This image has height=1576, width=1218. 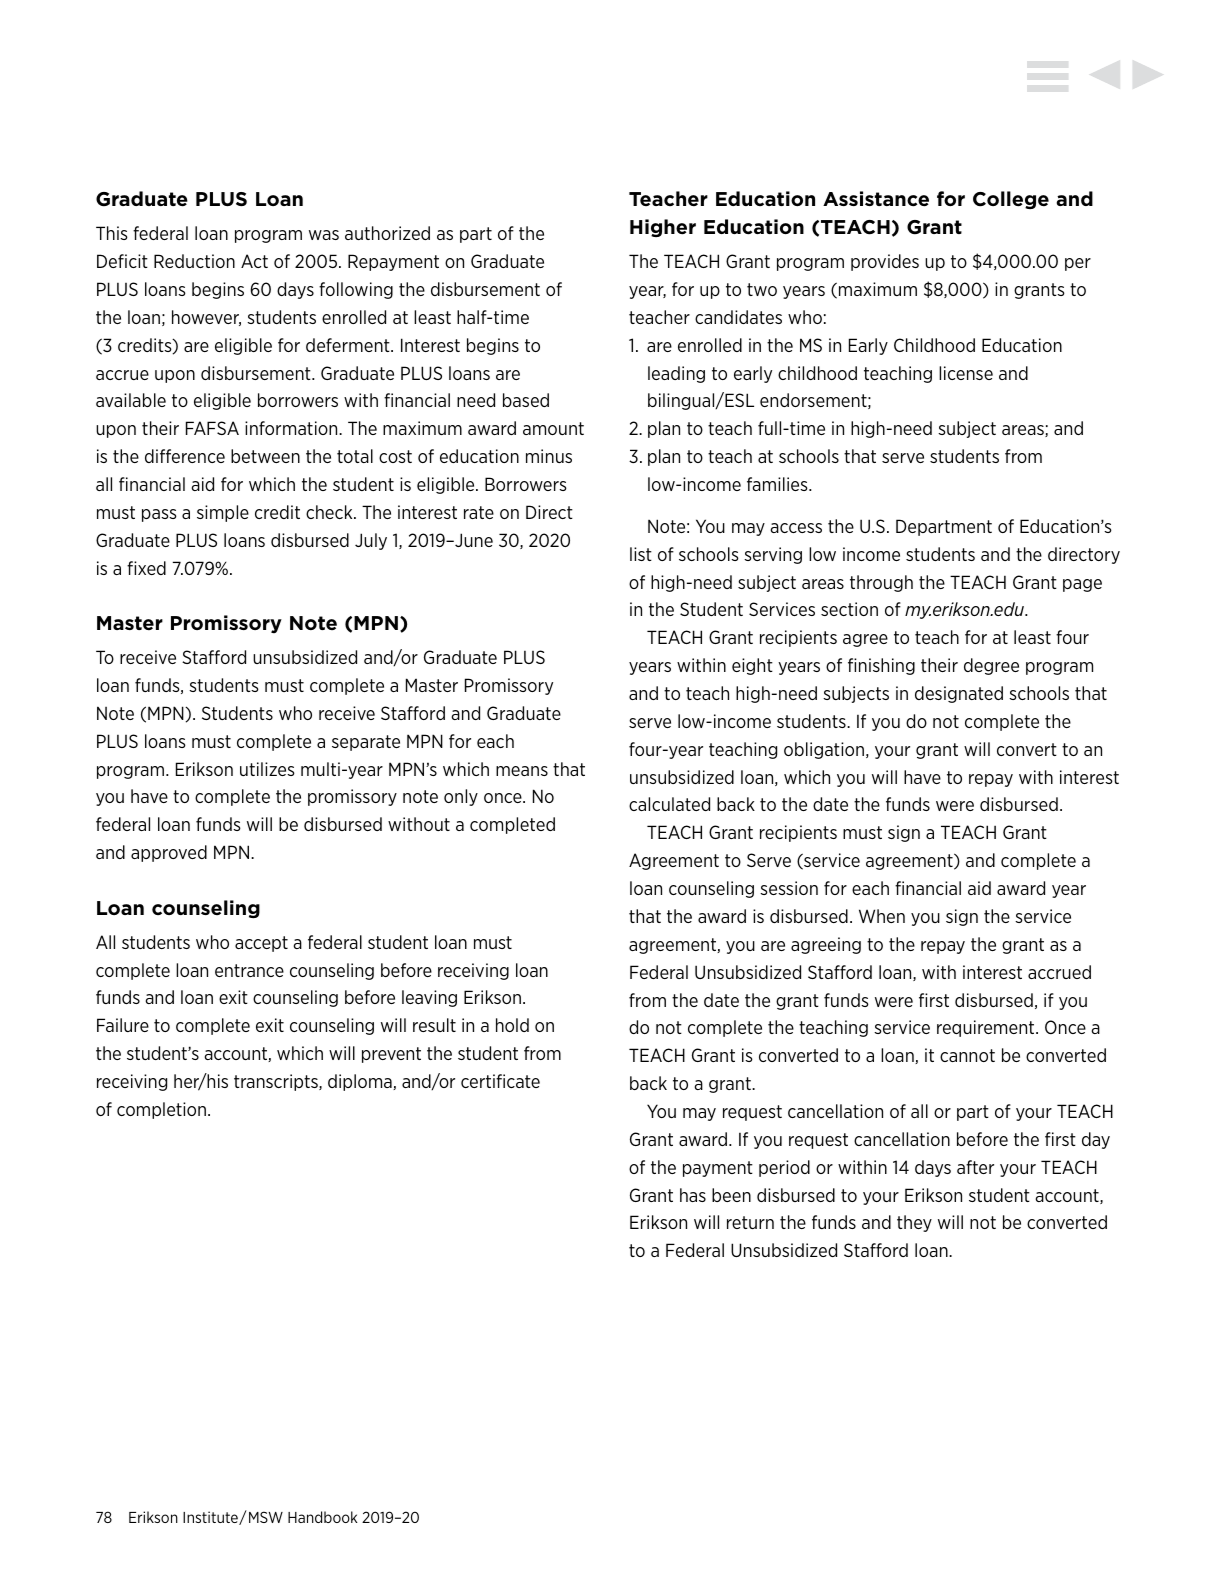 I want to click on When, so click(x=882, y=916).
